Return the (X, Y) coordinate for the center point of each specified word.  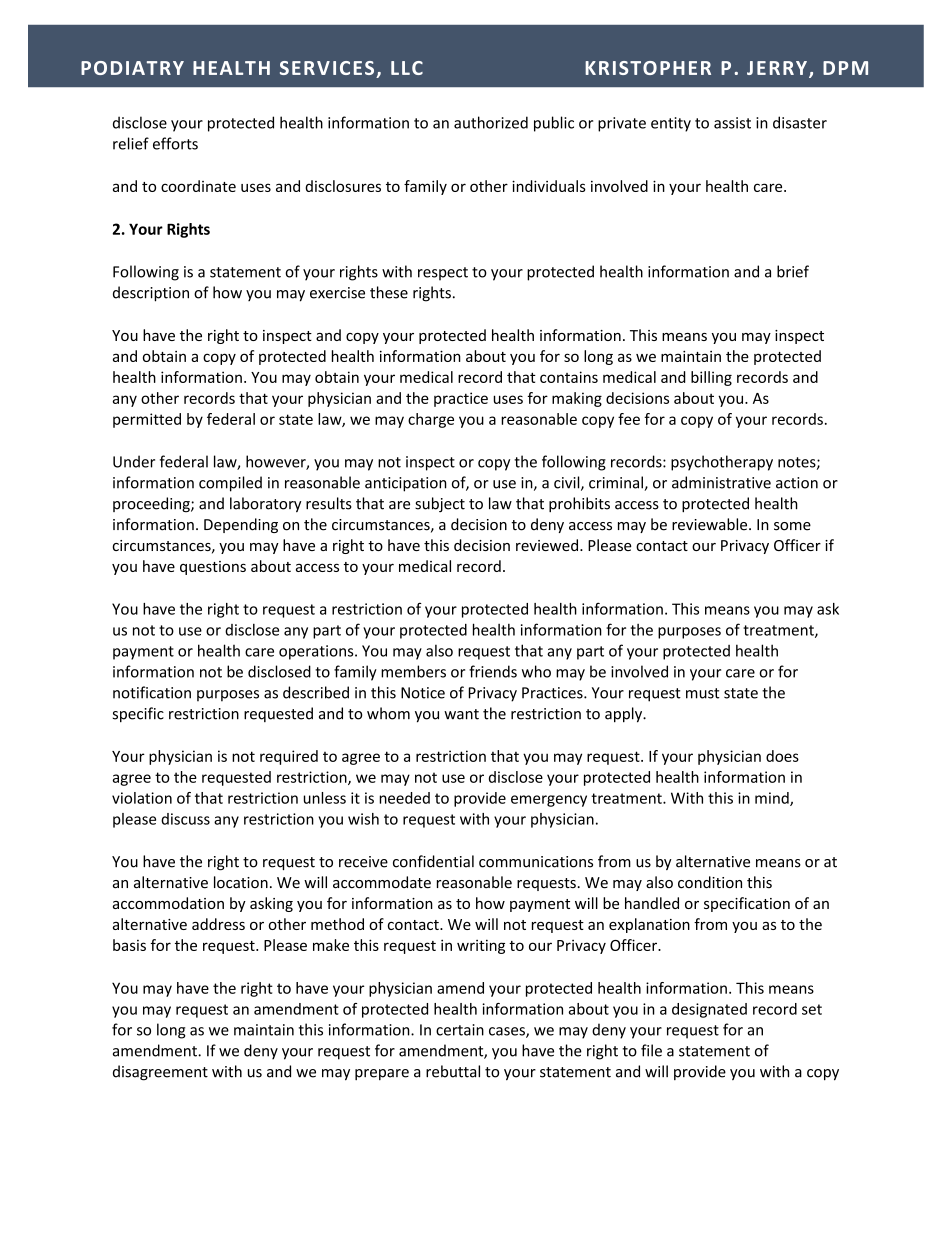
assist (732, 123)
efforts (175, 143)
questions (213, 568)
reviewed (548, 545)
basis (129, 945)
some (792, 526)
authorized (491, 122)
